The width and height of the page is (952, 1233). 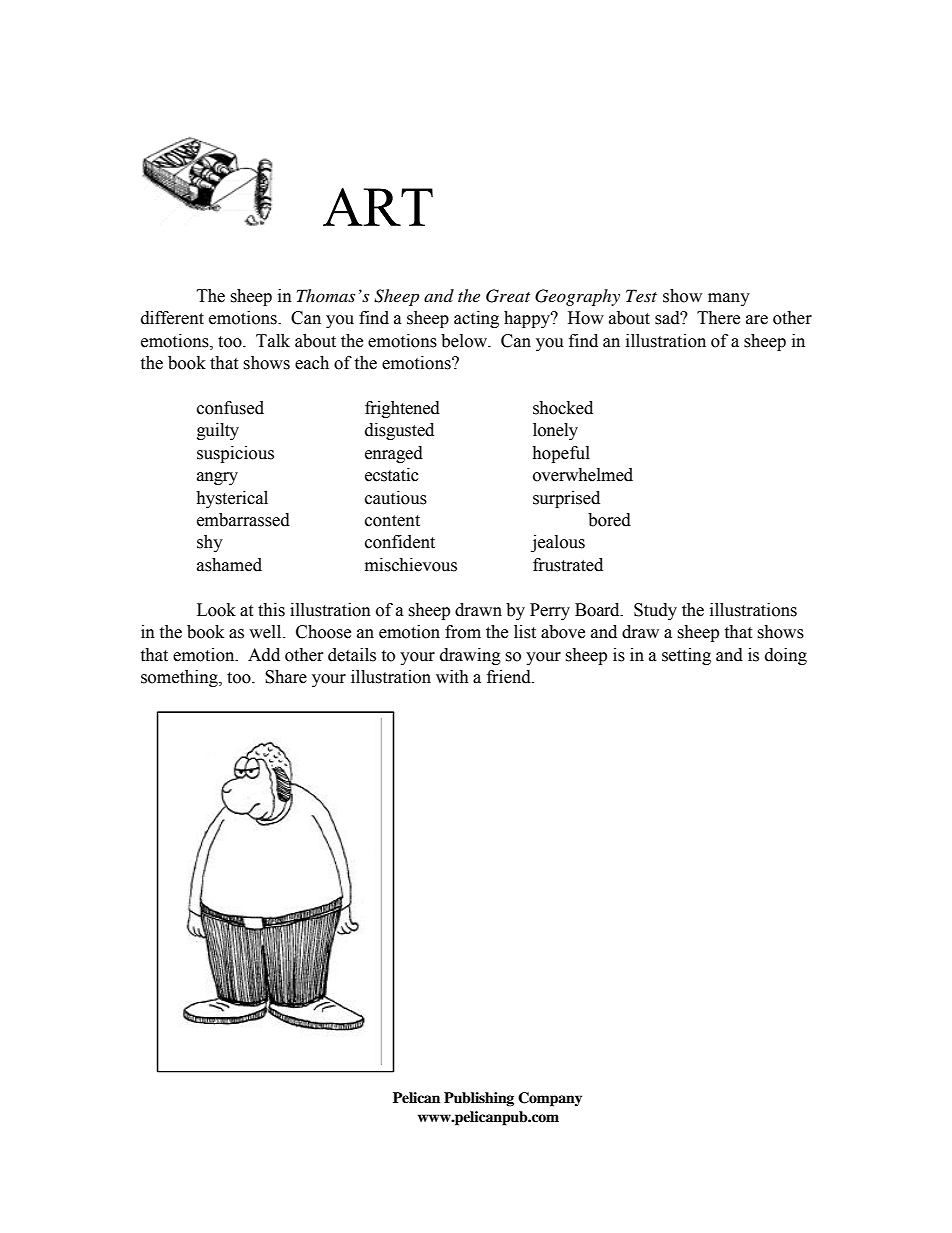 I want to click on many, so click(x=729, y=299).
